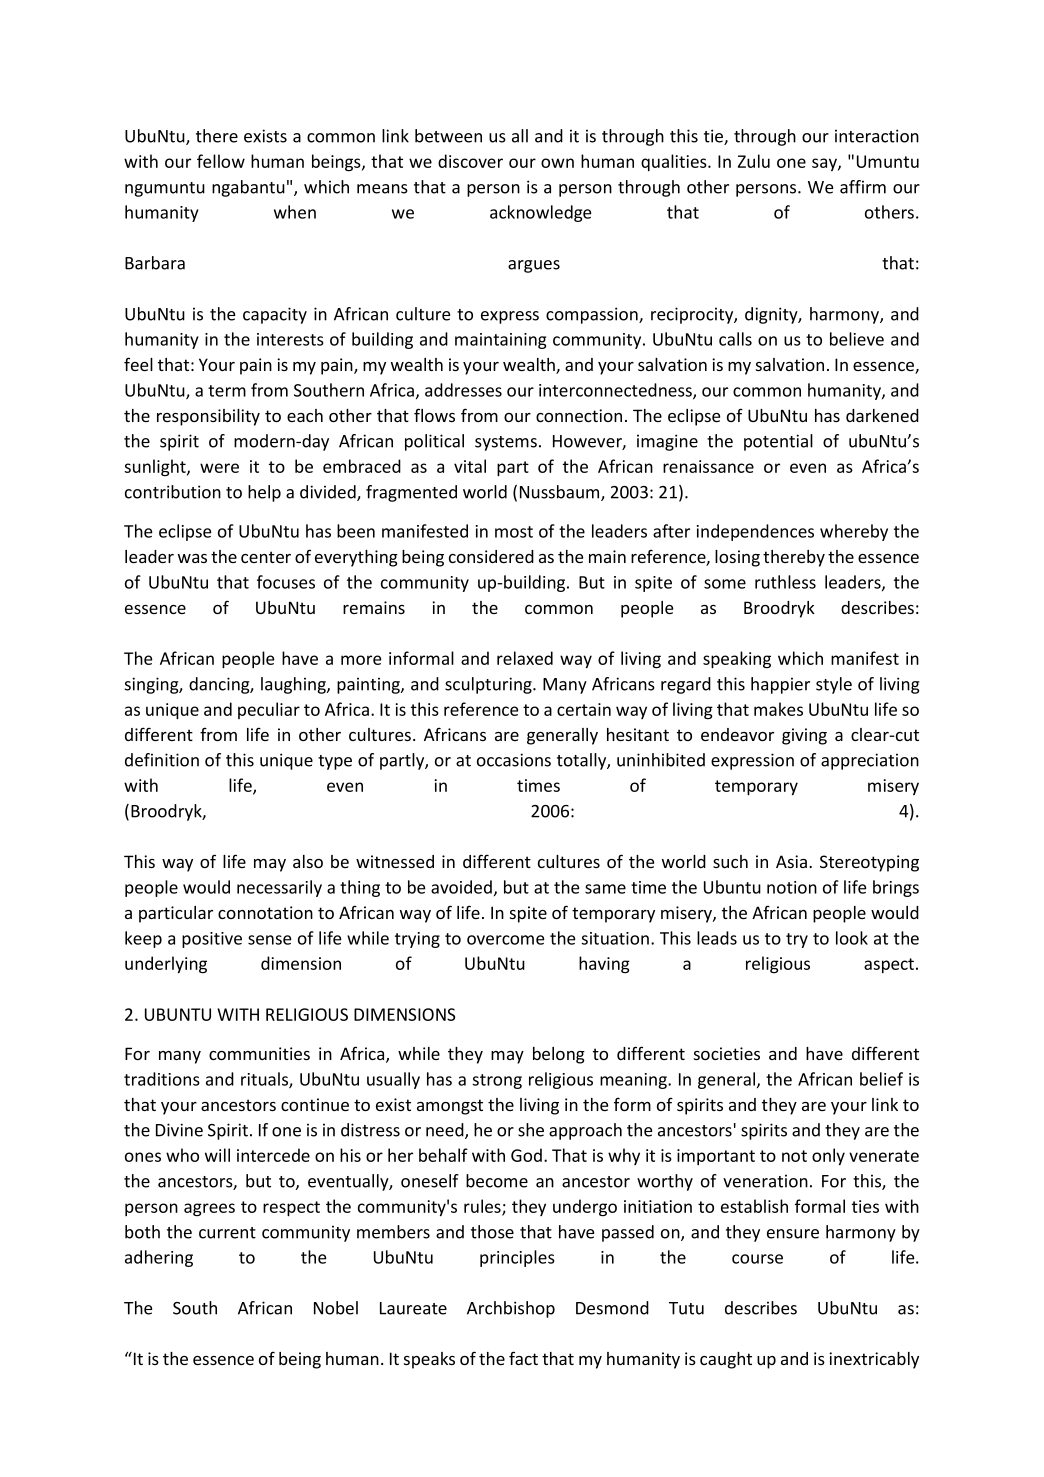 The image size is (1044, 1477). I want to click on potential, so click(778, 442).
